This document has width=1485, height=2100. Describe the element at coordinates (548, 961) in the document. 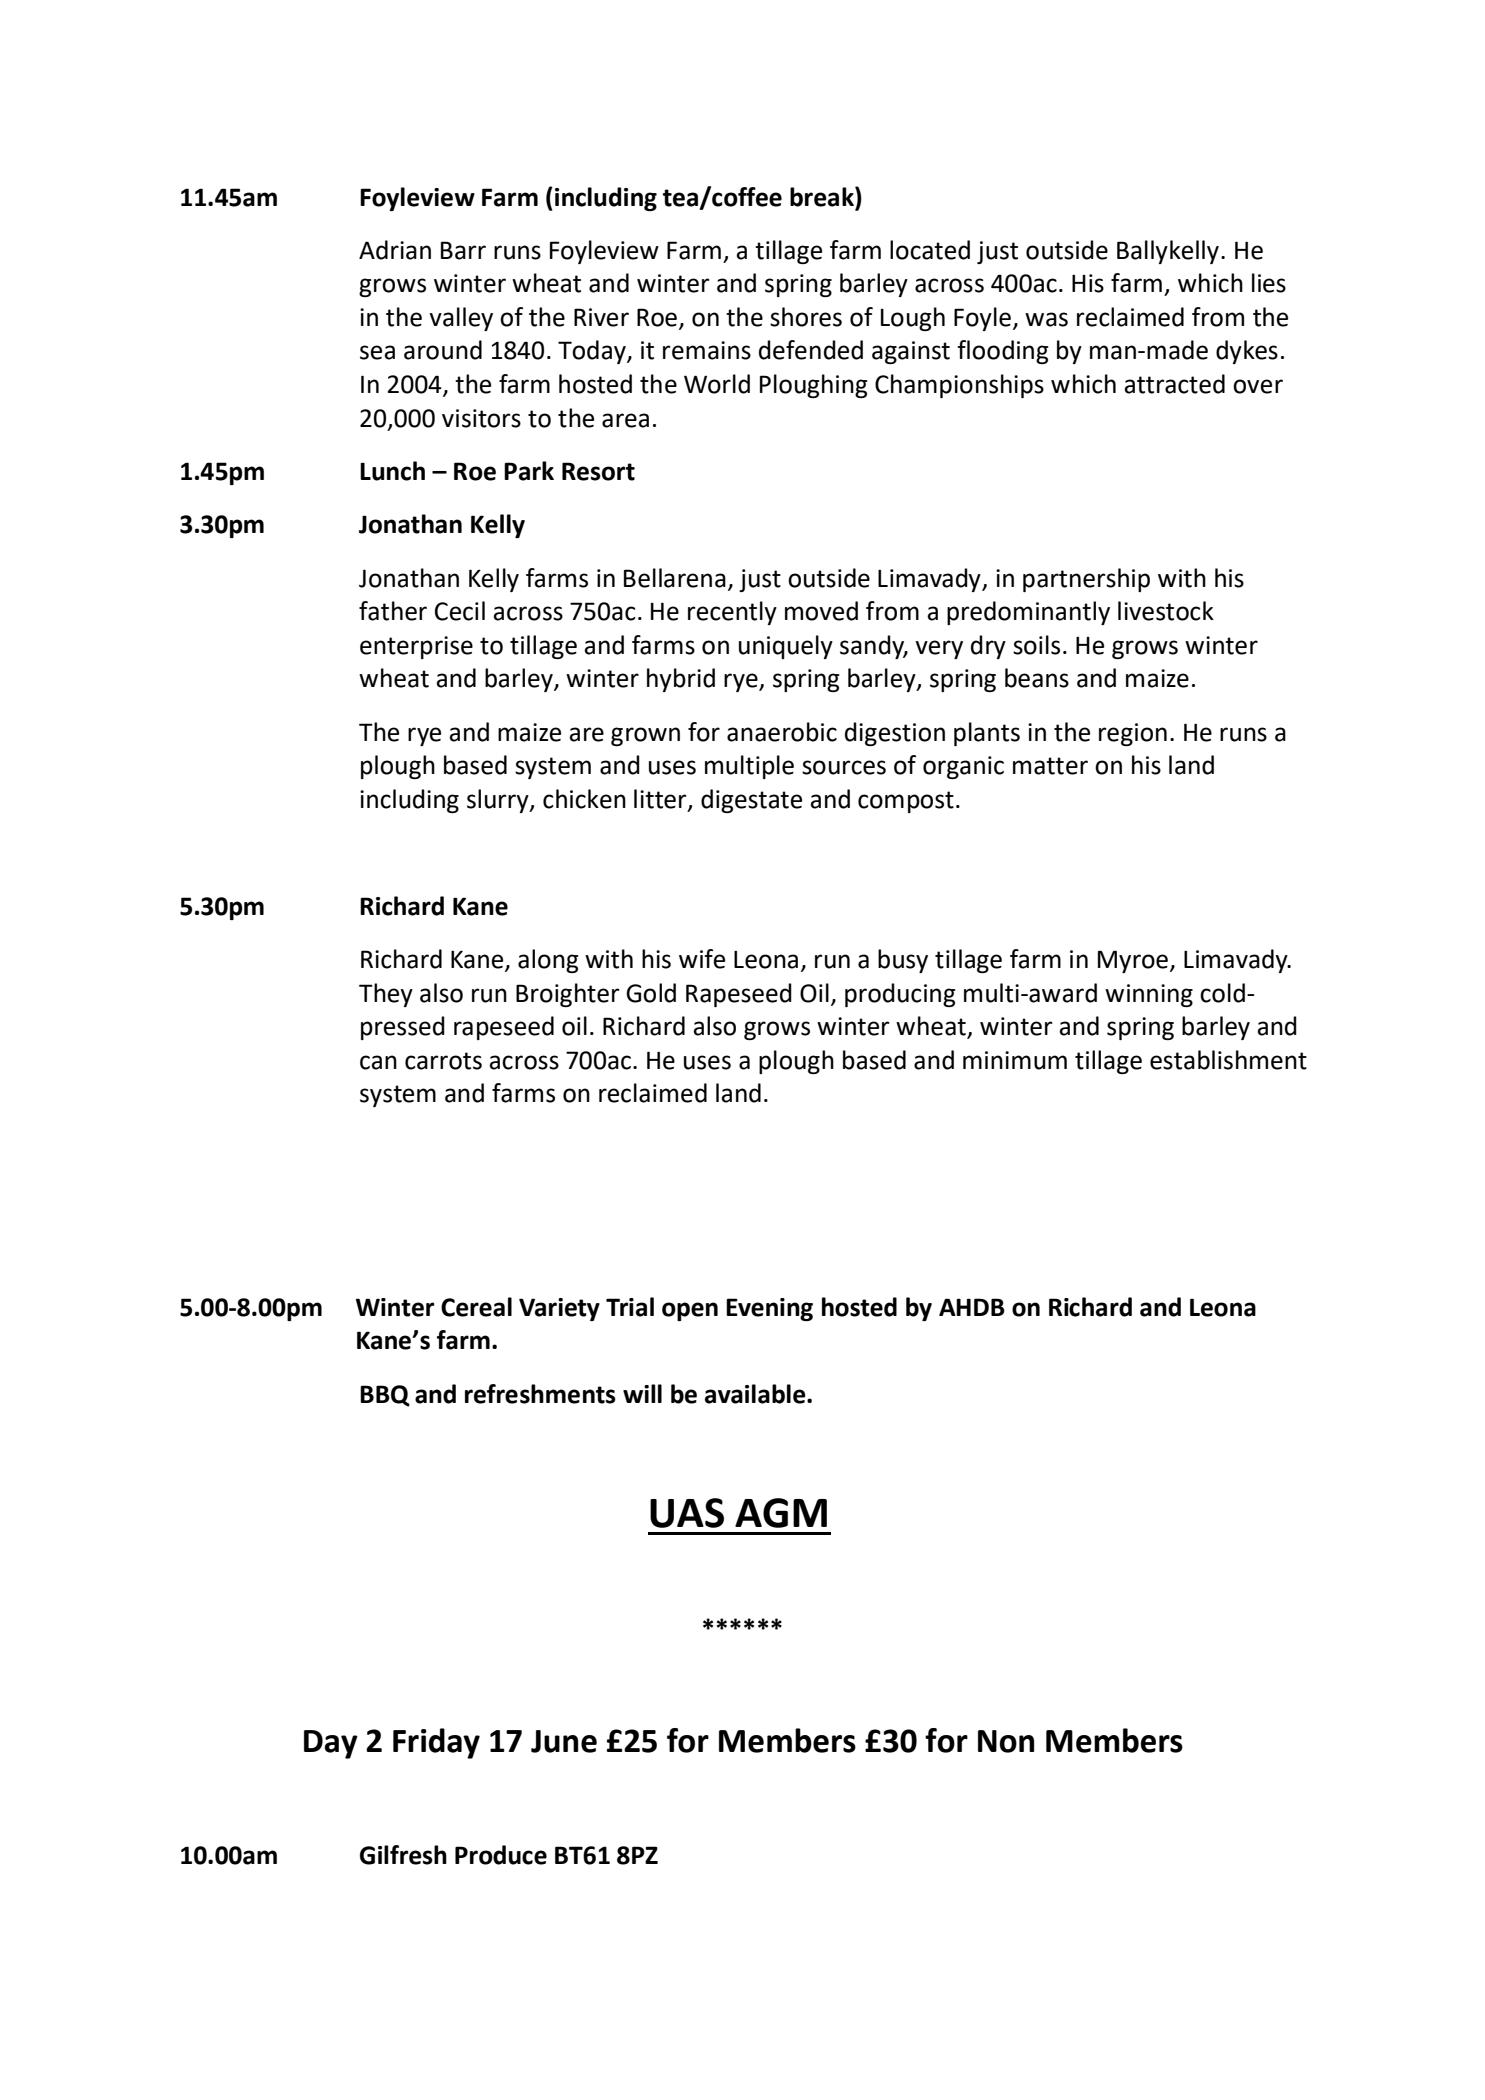

I see `along` at that location.
